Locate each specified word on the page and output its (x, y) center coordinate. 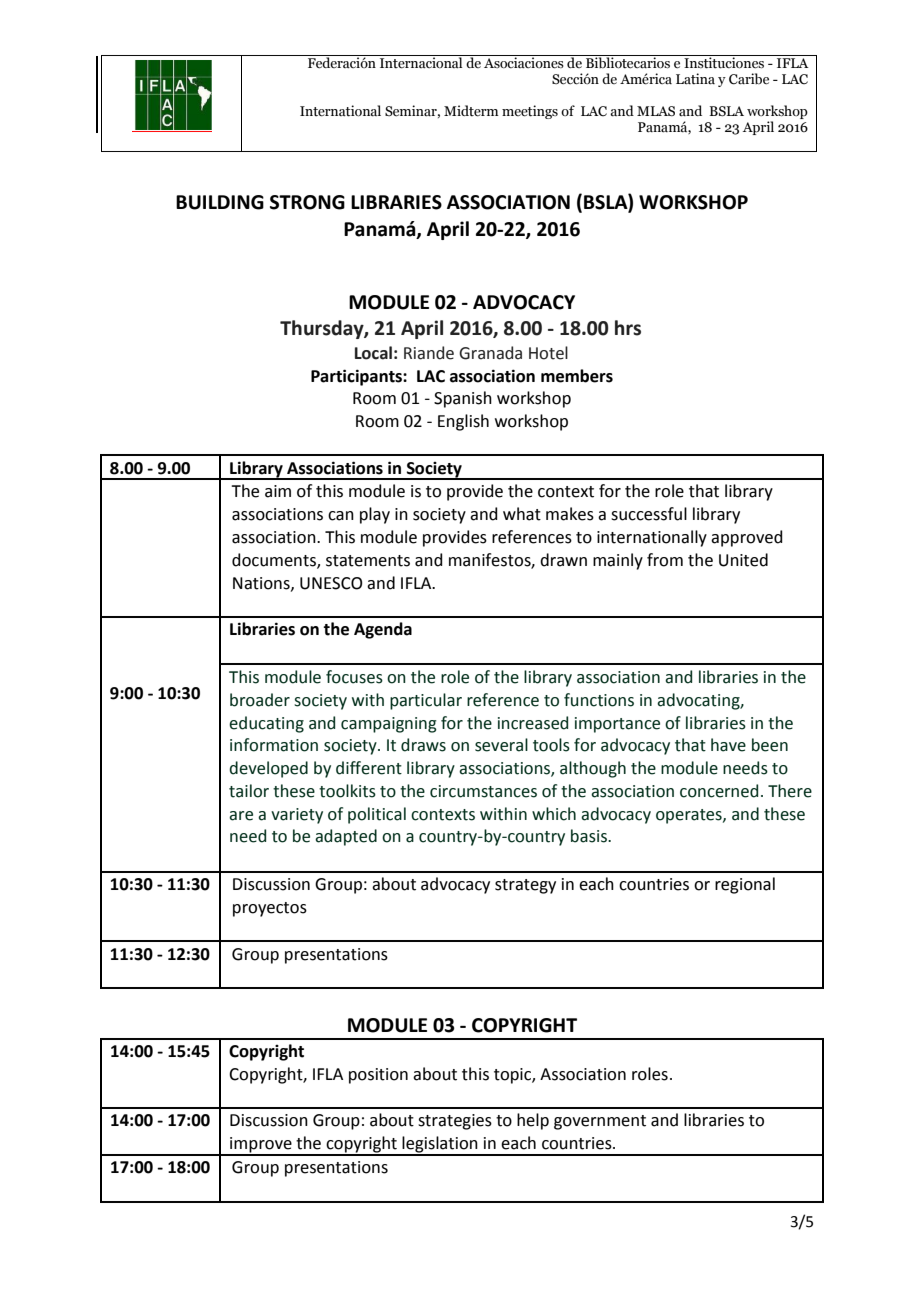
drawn (563, 560)
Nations (262, 584)
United (743, 560)
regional (745, 885)
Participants (357, 377)
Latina (695, 79)
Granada (490, 353)
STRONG (307, 202)
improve (261, 1146)
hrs (628, 328)
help (533, 1121)
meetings (530, 112)
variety (297, 816)
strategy (525, 886)
